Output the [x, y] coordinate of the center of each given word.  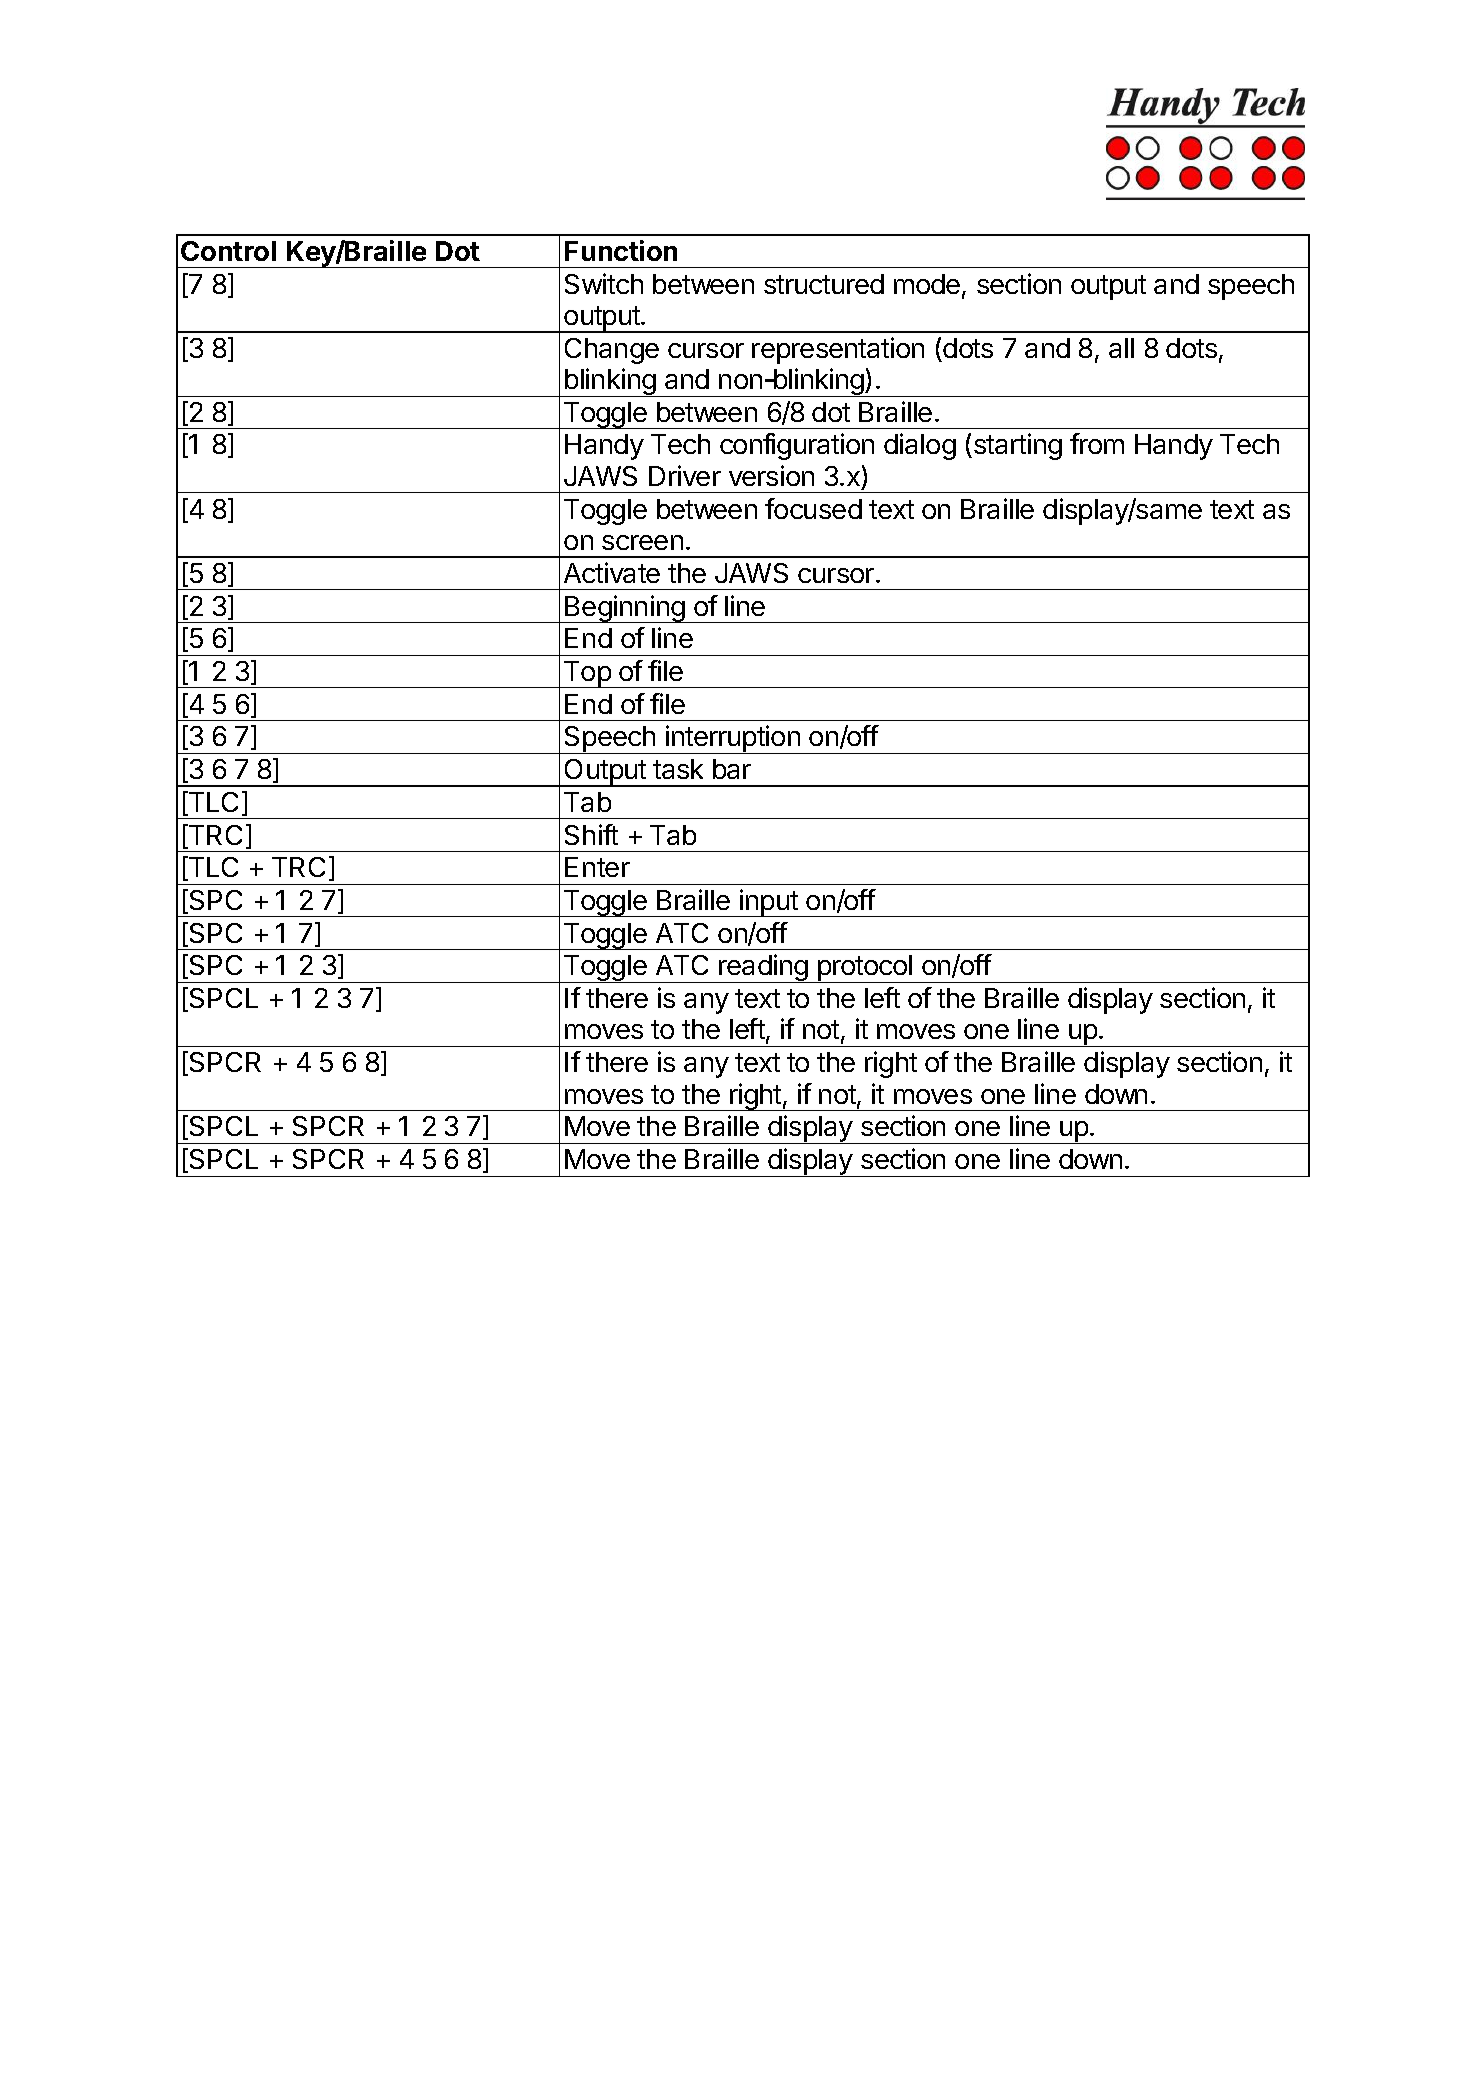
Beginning [625, 609]
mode [927, 284]
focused [813, 508]
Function [621, 250]
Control [228, 251]
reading [763, 968]
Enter [597, 867]
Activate [612, 572]
